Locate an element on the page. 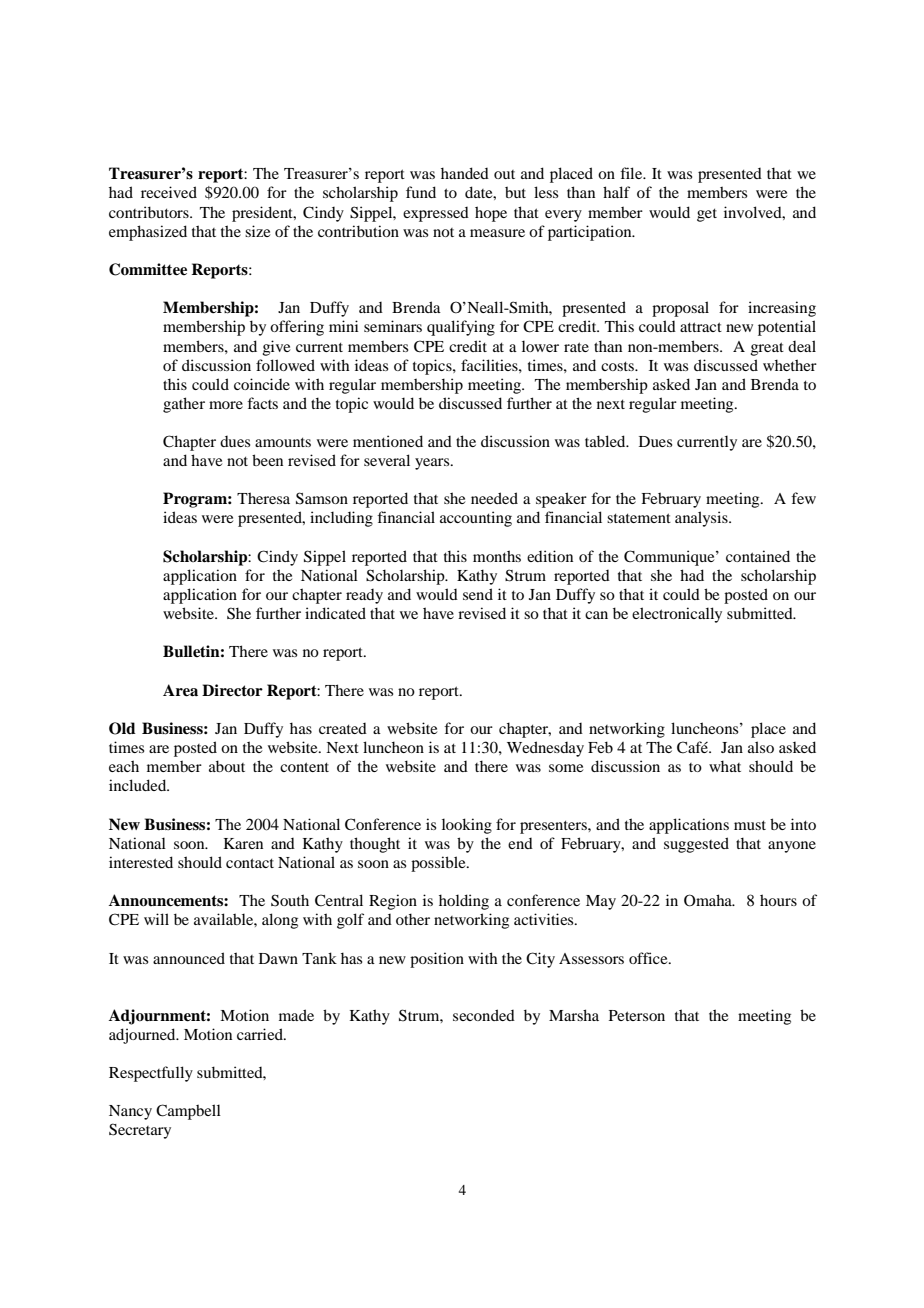 The image size is (924, 1308). more is located at coordinates (226, 405).
